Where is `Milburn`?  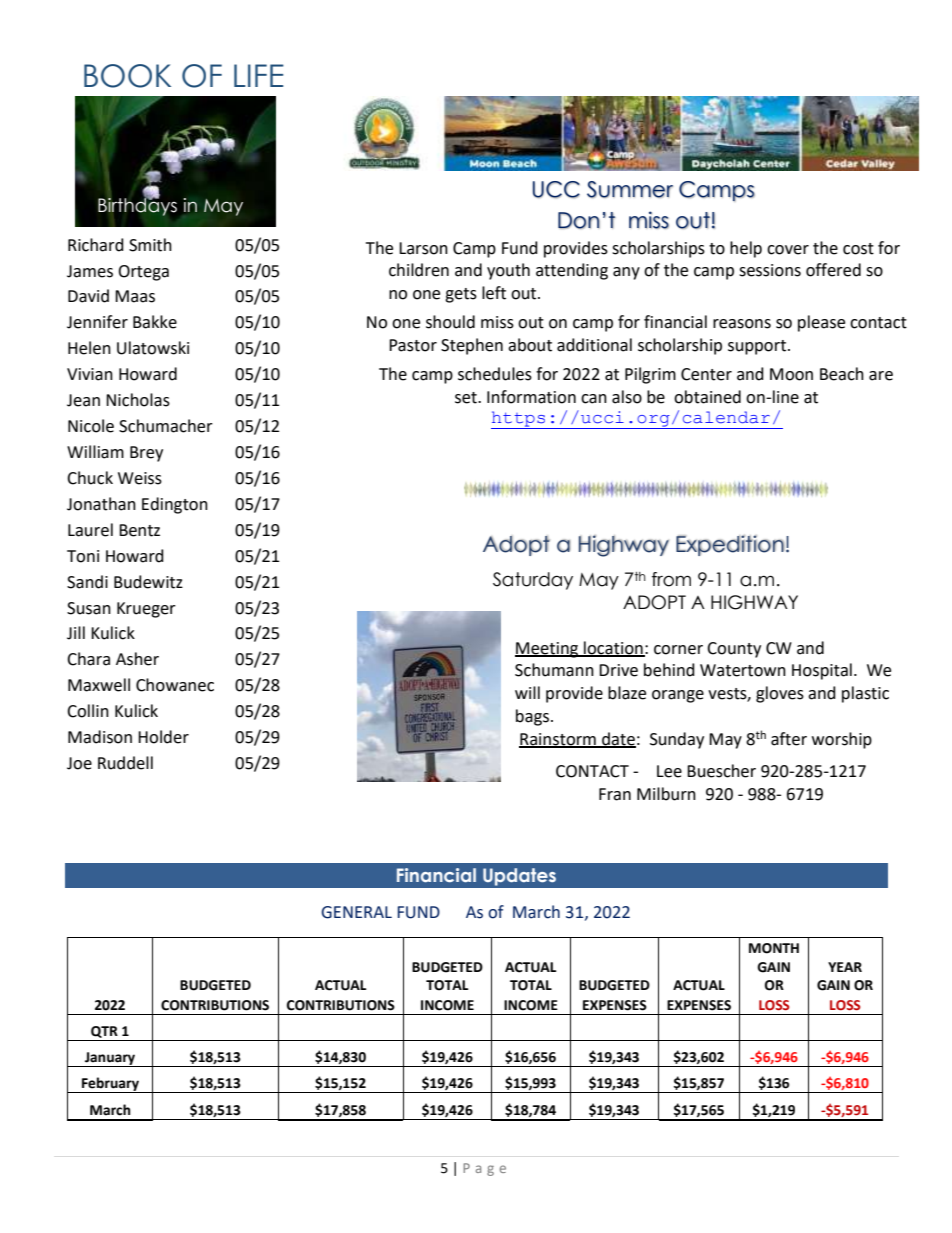
Milburn is located at coordinates (666, 794).
